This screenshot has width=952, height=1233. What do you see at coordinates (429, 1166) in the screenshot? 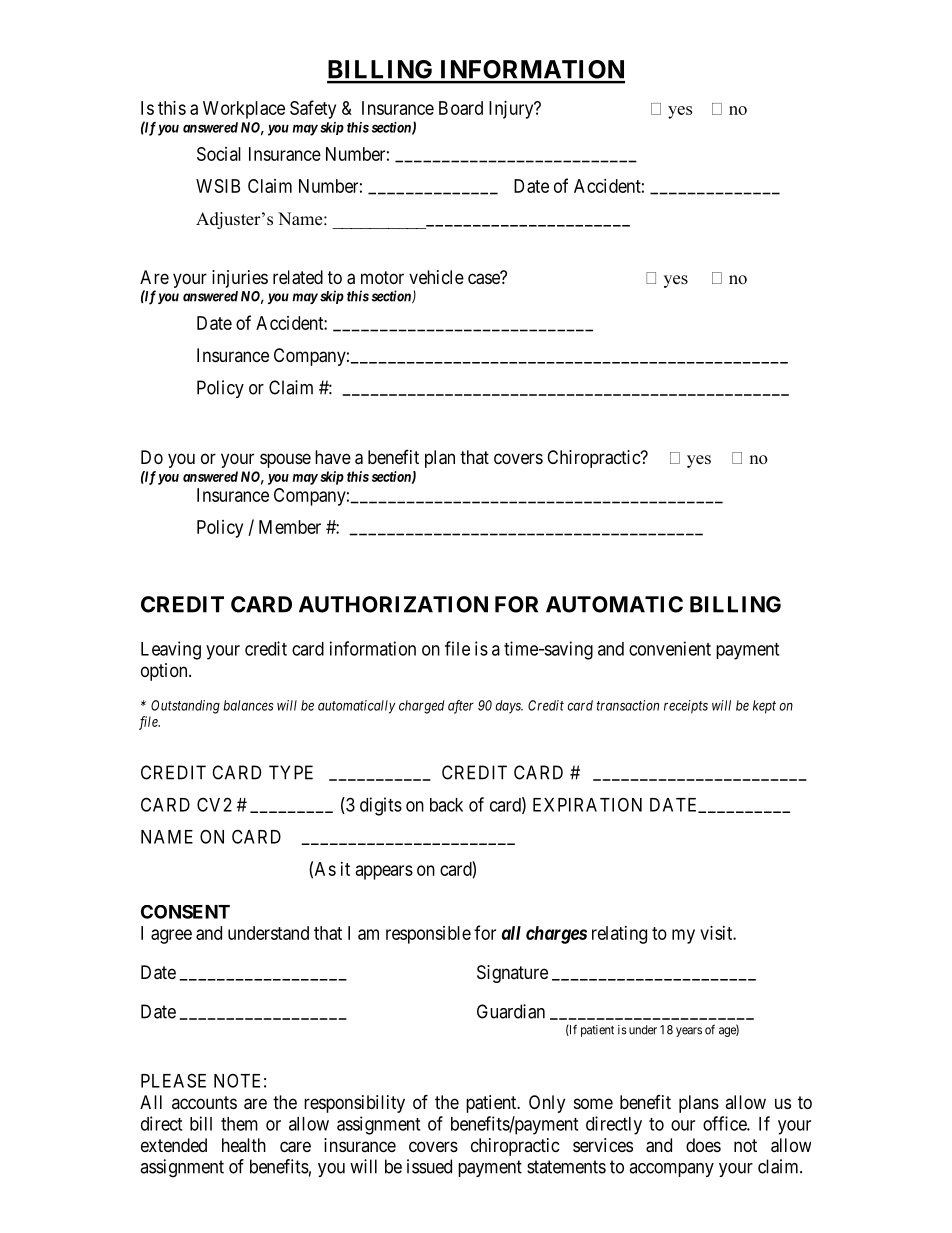
I see `issued` at bounding box center [429, 1166].
